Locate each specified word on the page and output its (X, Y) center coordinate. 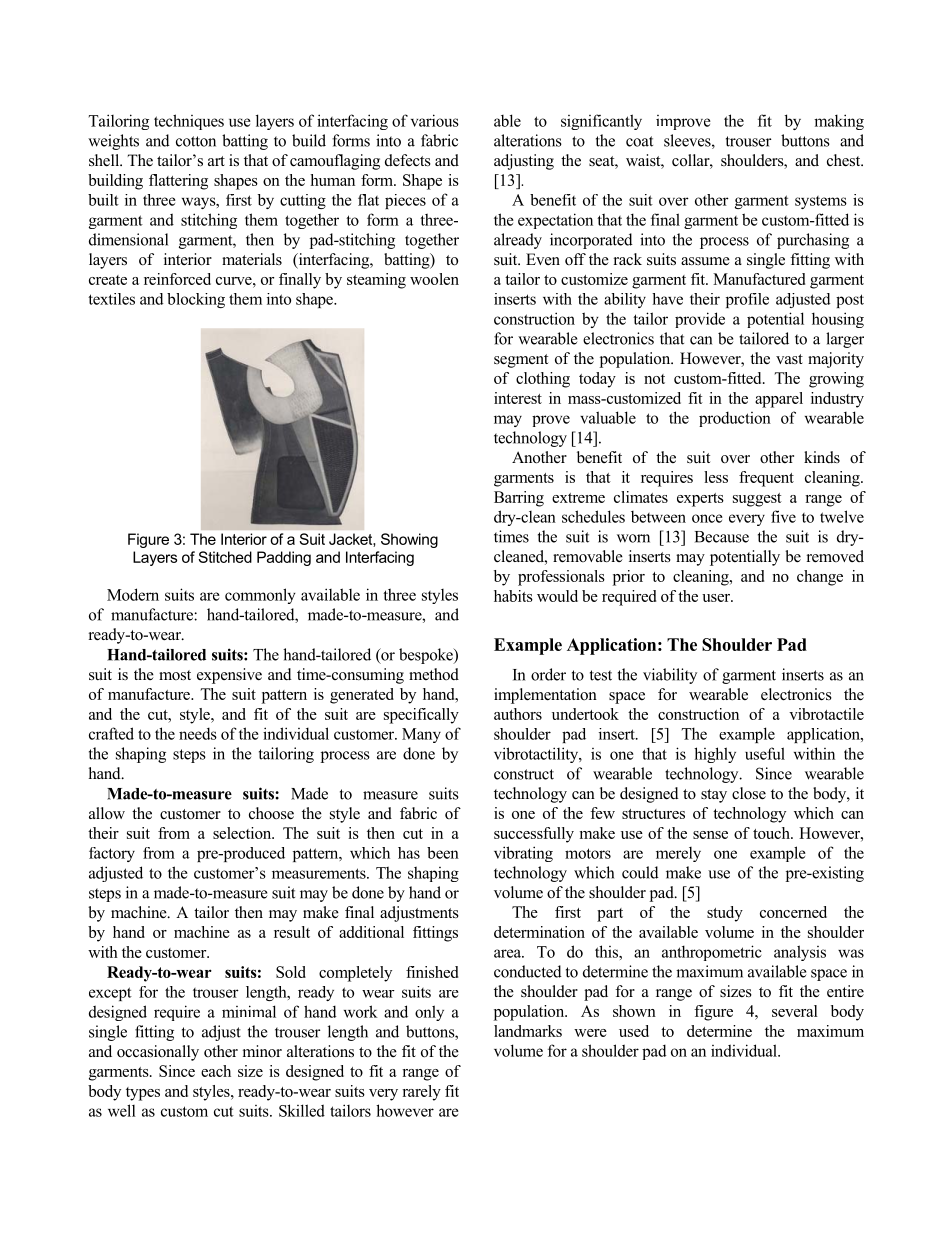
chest (845, 160)
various (435, 120)
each (216, 1071)
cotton (196, 141)
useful (765, 753)
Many (421, 735)
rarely (421, 1093)
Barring (519, 499)
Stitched (225, 557)
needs (198, 733)
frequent (766, 479)
